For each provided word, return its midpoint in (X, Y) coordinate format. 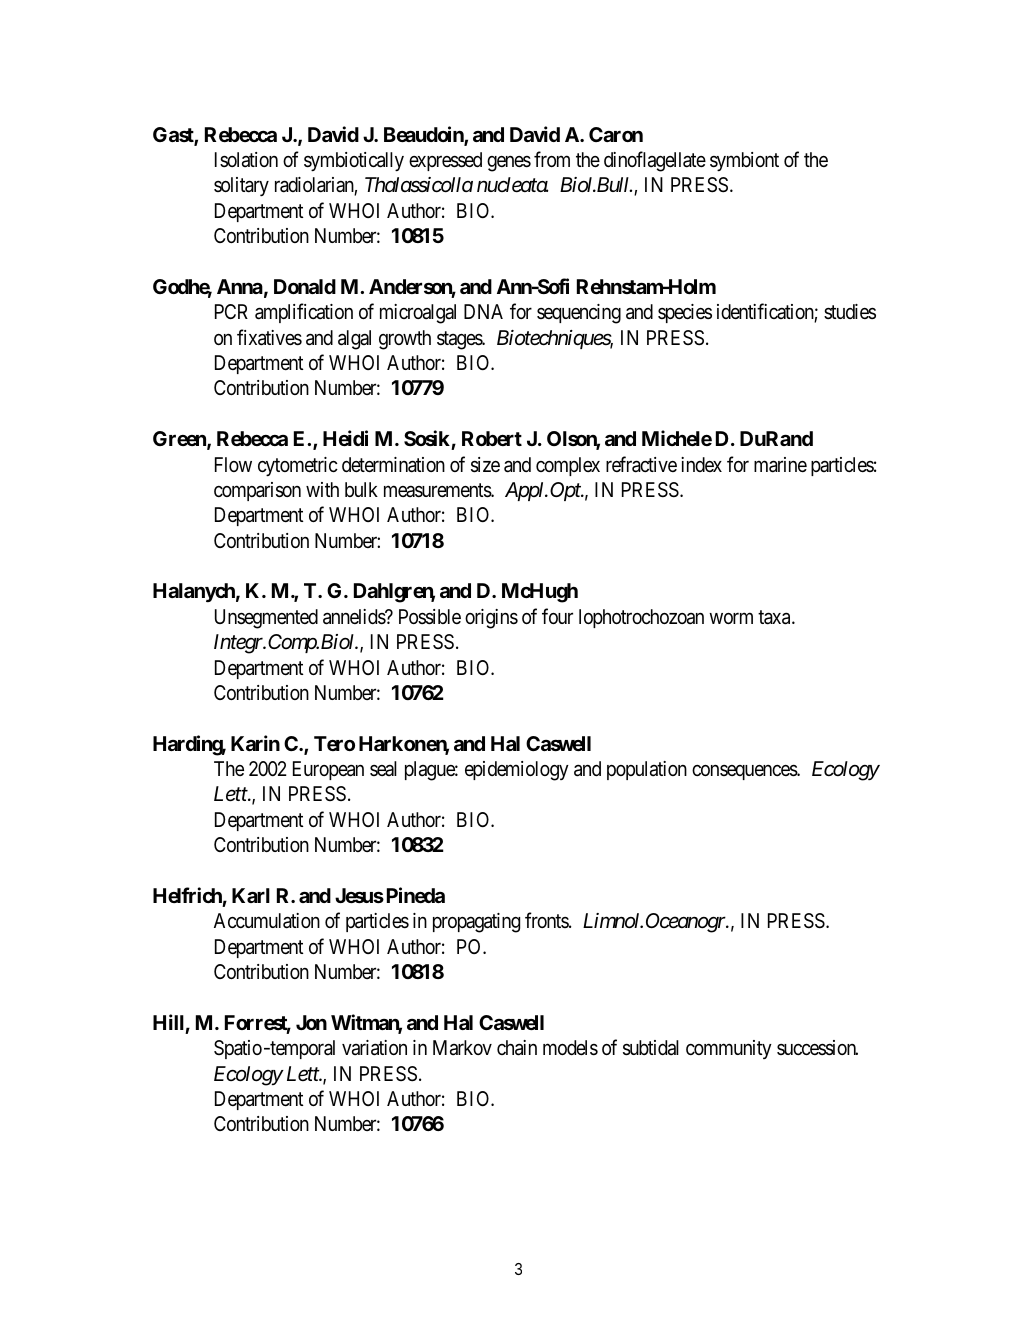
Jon (311, 1022)
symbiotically (354, 161)
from (552, 159)
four (557, 616)
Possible (430, 617)
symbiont (744, 161)
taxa (775, 617)
